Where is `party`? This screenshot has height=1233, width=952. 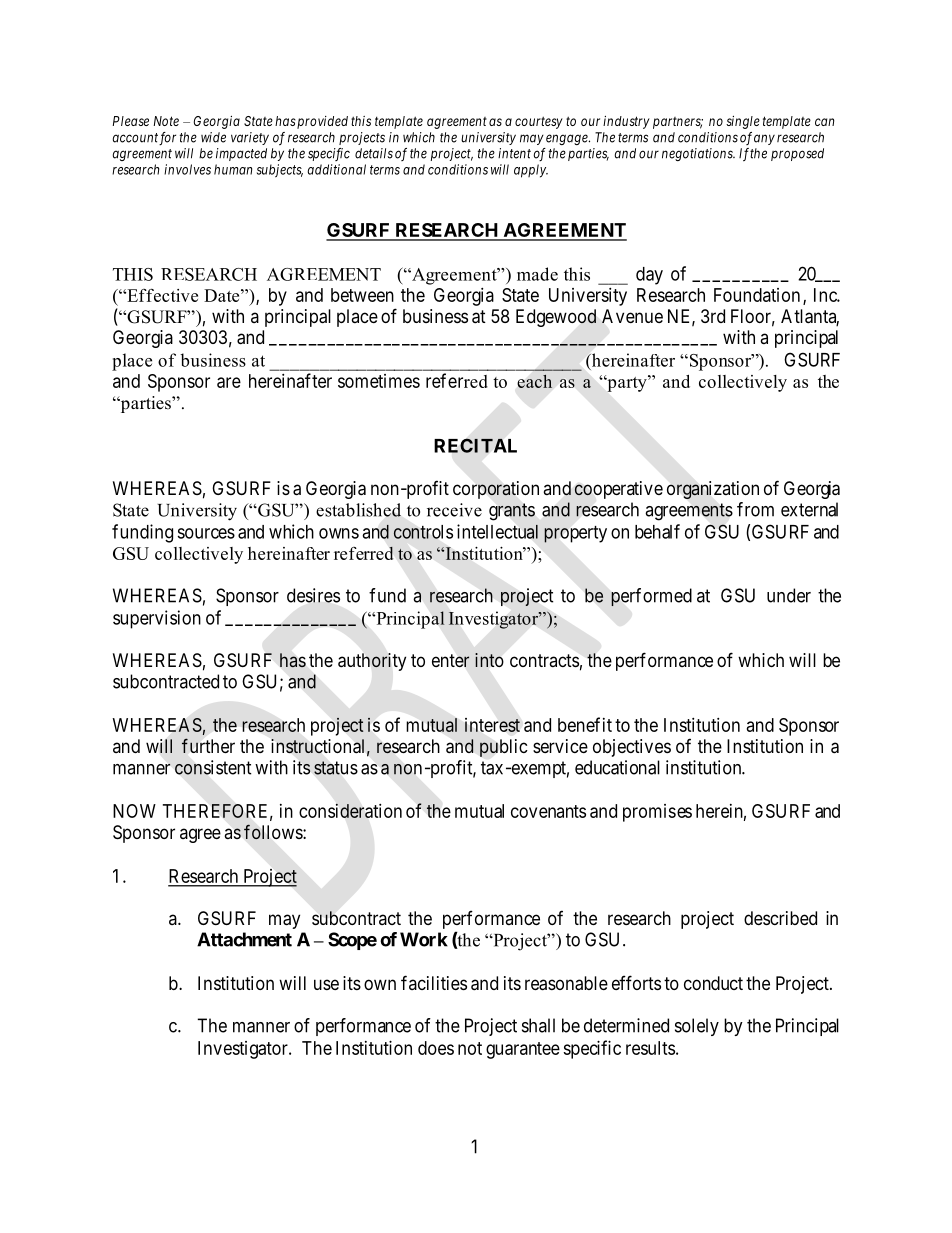 party is located at coordinates (627, 383).
